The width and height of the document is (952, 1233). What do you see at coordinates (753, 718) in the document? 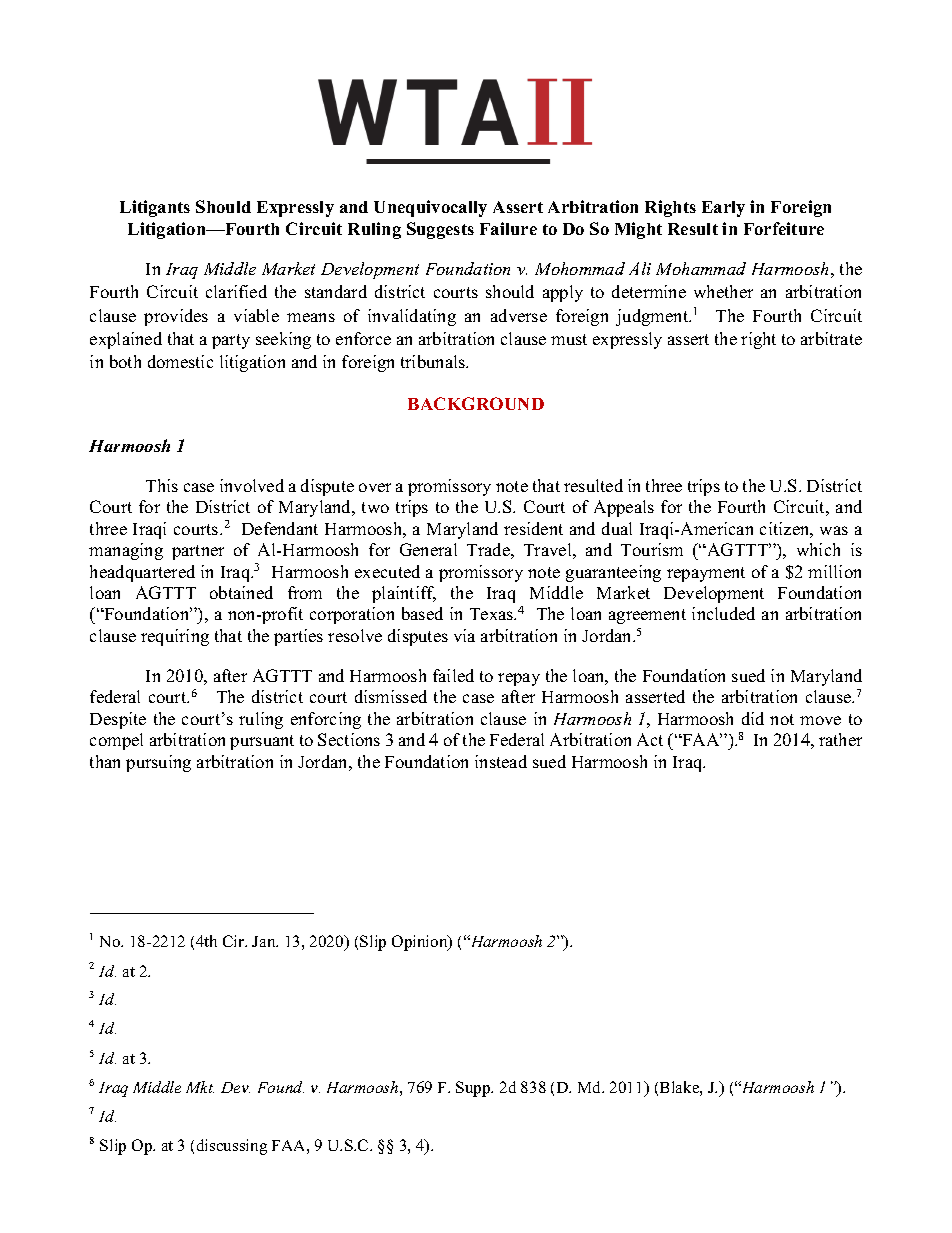
I see `did` at bounding box center [753, 718].
